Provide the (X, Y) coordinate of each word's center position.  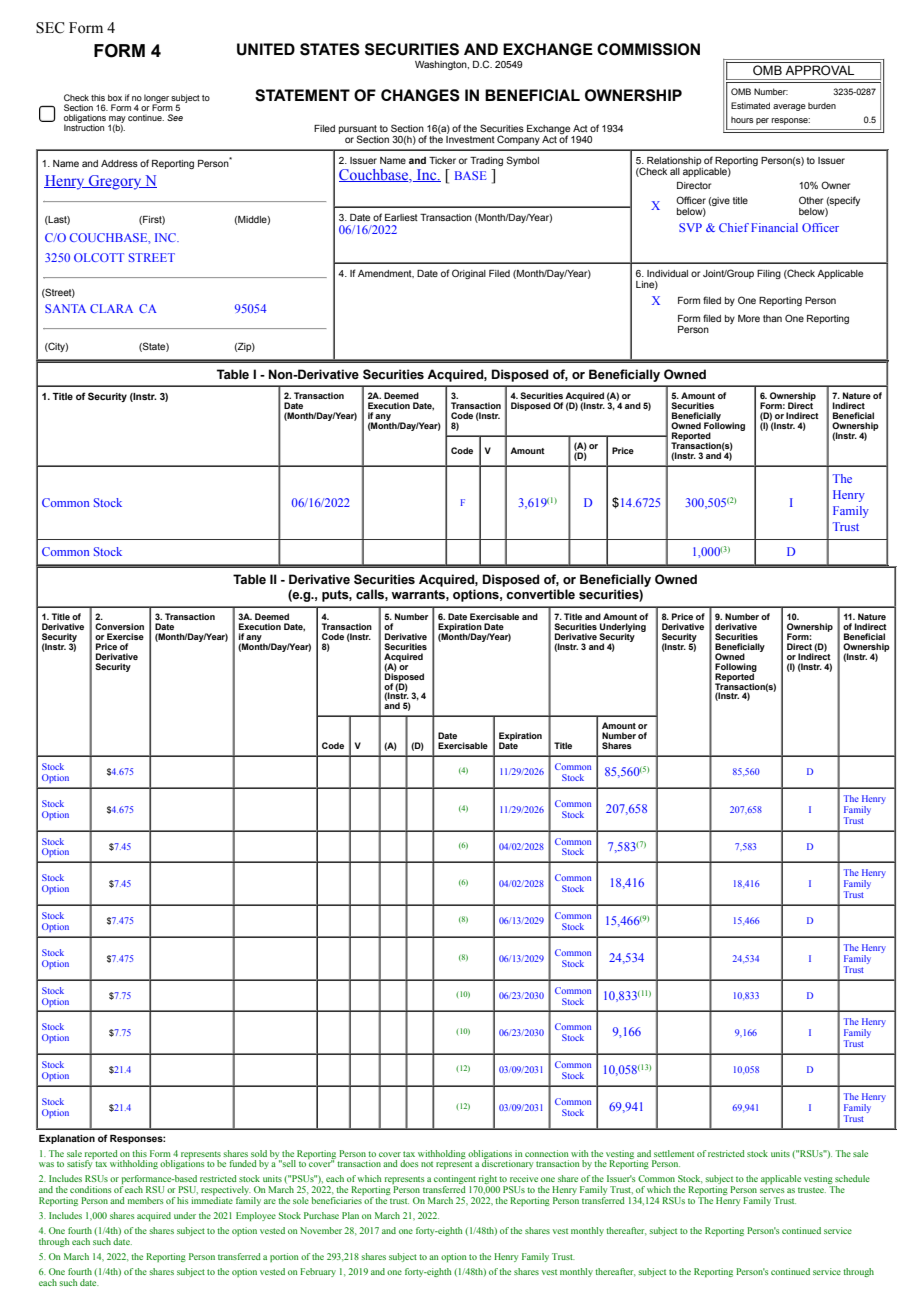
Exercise (125, 636)
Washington (442, 65)
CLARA (111, 308)
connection (547, 1153)
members (145, 1200)
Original (469, 274)
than (772, 318)
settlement (674, 1153)
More (749, 318)
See (175, 117)
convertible (540, 594)
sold (259, 1153)
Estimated (750, 105)
